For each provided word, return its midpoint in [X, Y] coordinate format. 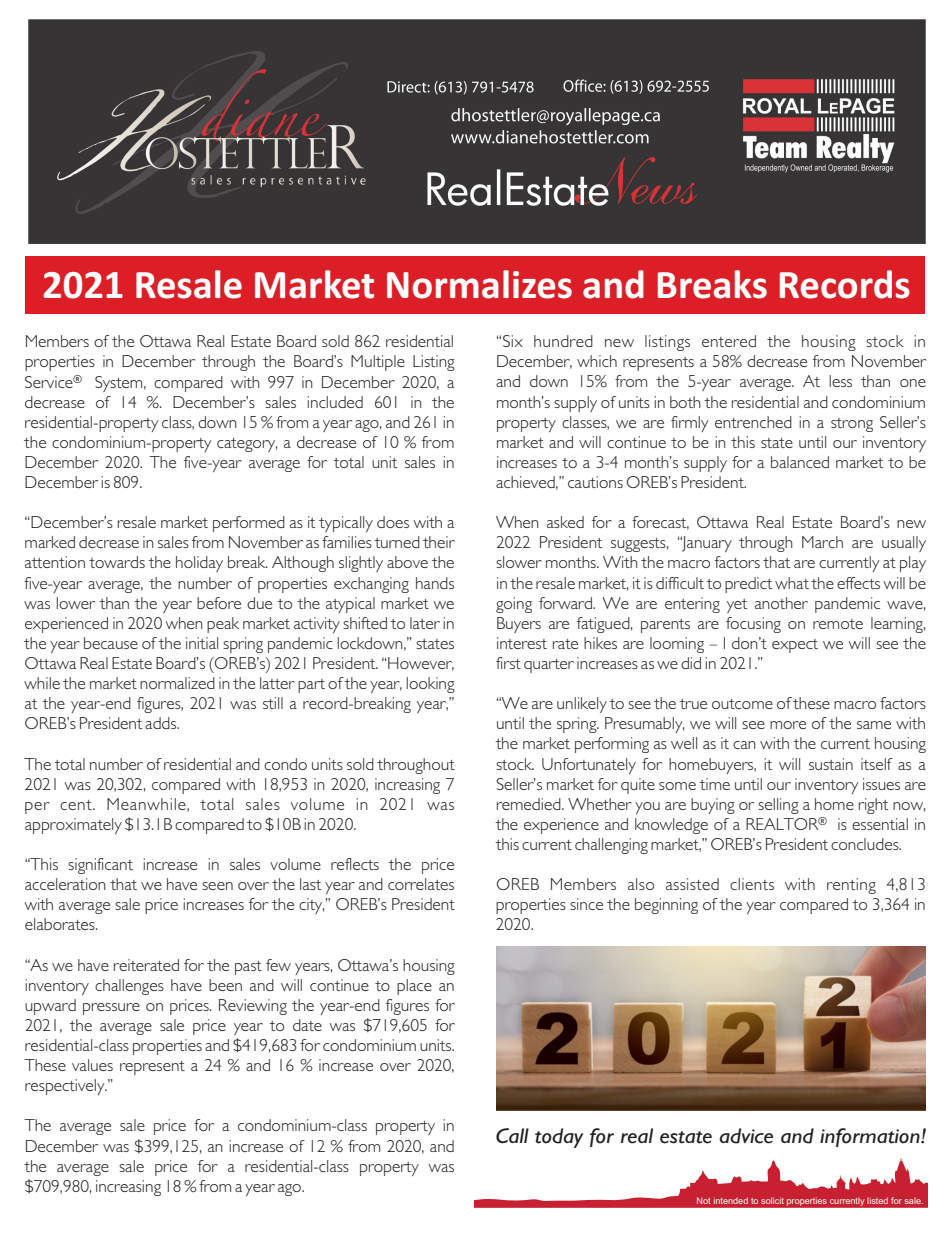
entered [729, 341]
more [788, 725]
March [822, 542]
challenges [129, 987]
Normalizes [479, 284]
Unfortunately [589, 766]
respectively [66, 1087]
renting [851, 886]
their [439, 542]
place [414, 987]
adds [162, 723]
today [559, 1138]
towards [117, 562]
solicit [772, 1201]
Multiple [378, 363]
